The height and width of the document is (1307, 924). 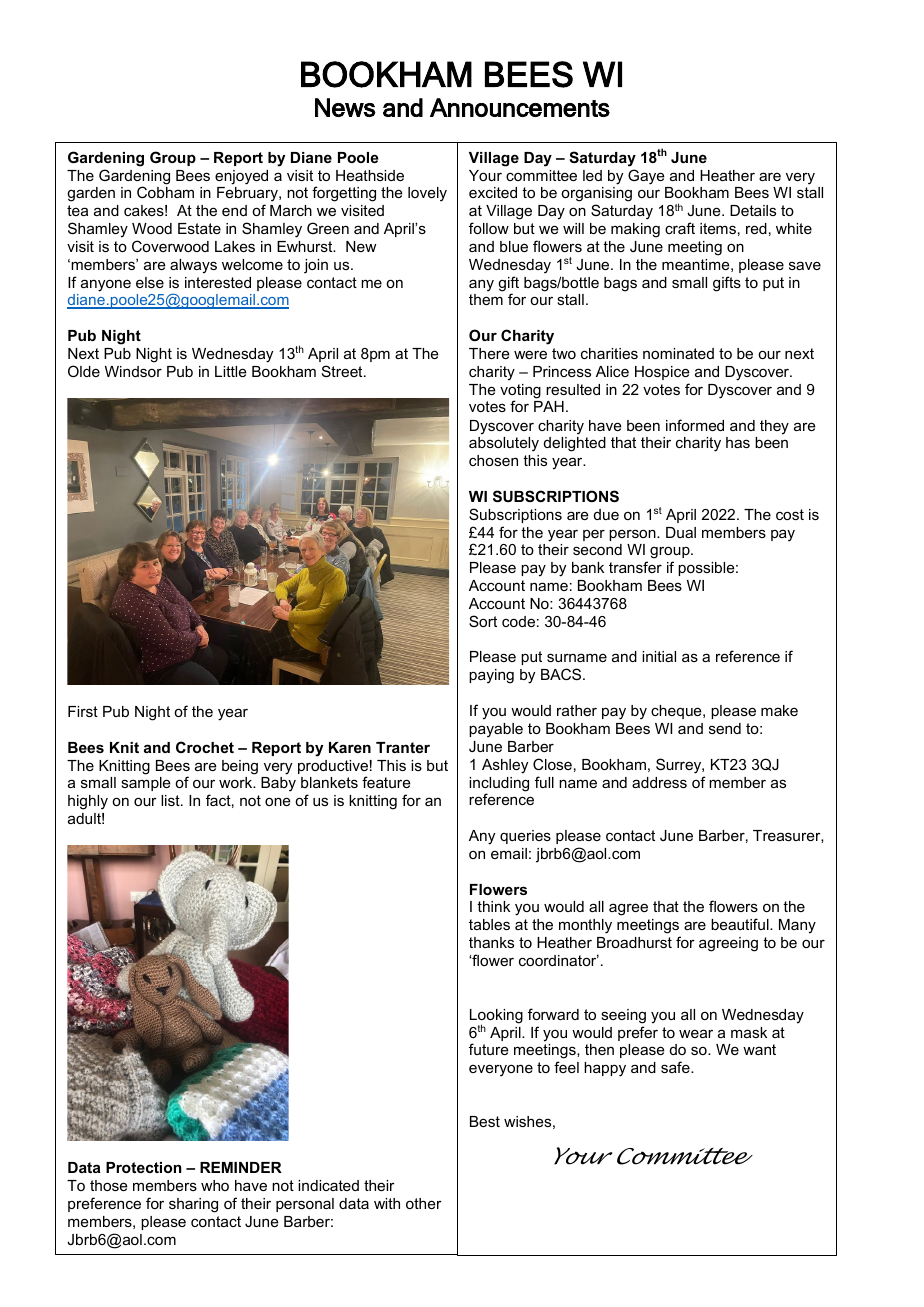 What do you see at coordinates (491, 676) in the document?
I see `paying` at bounding box center [491, 676].
